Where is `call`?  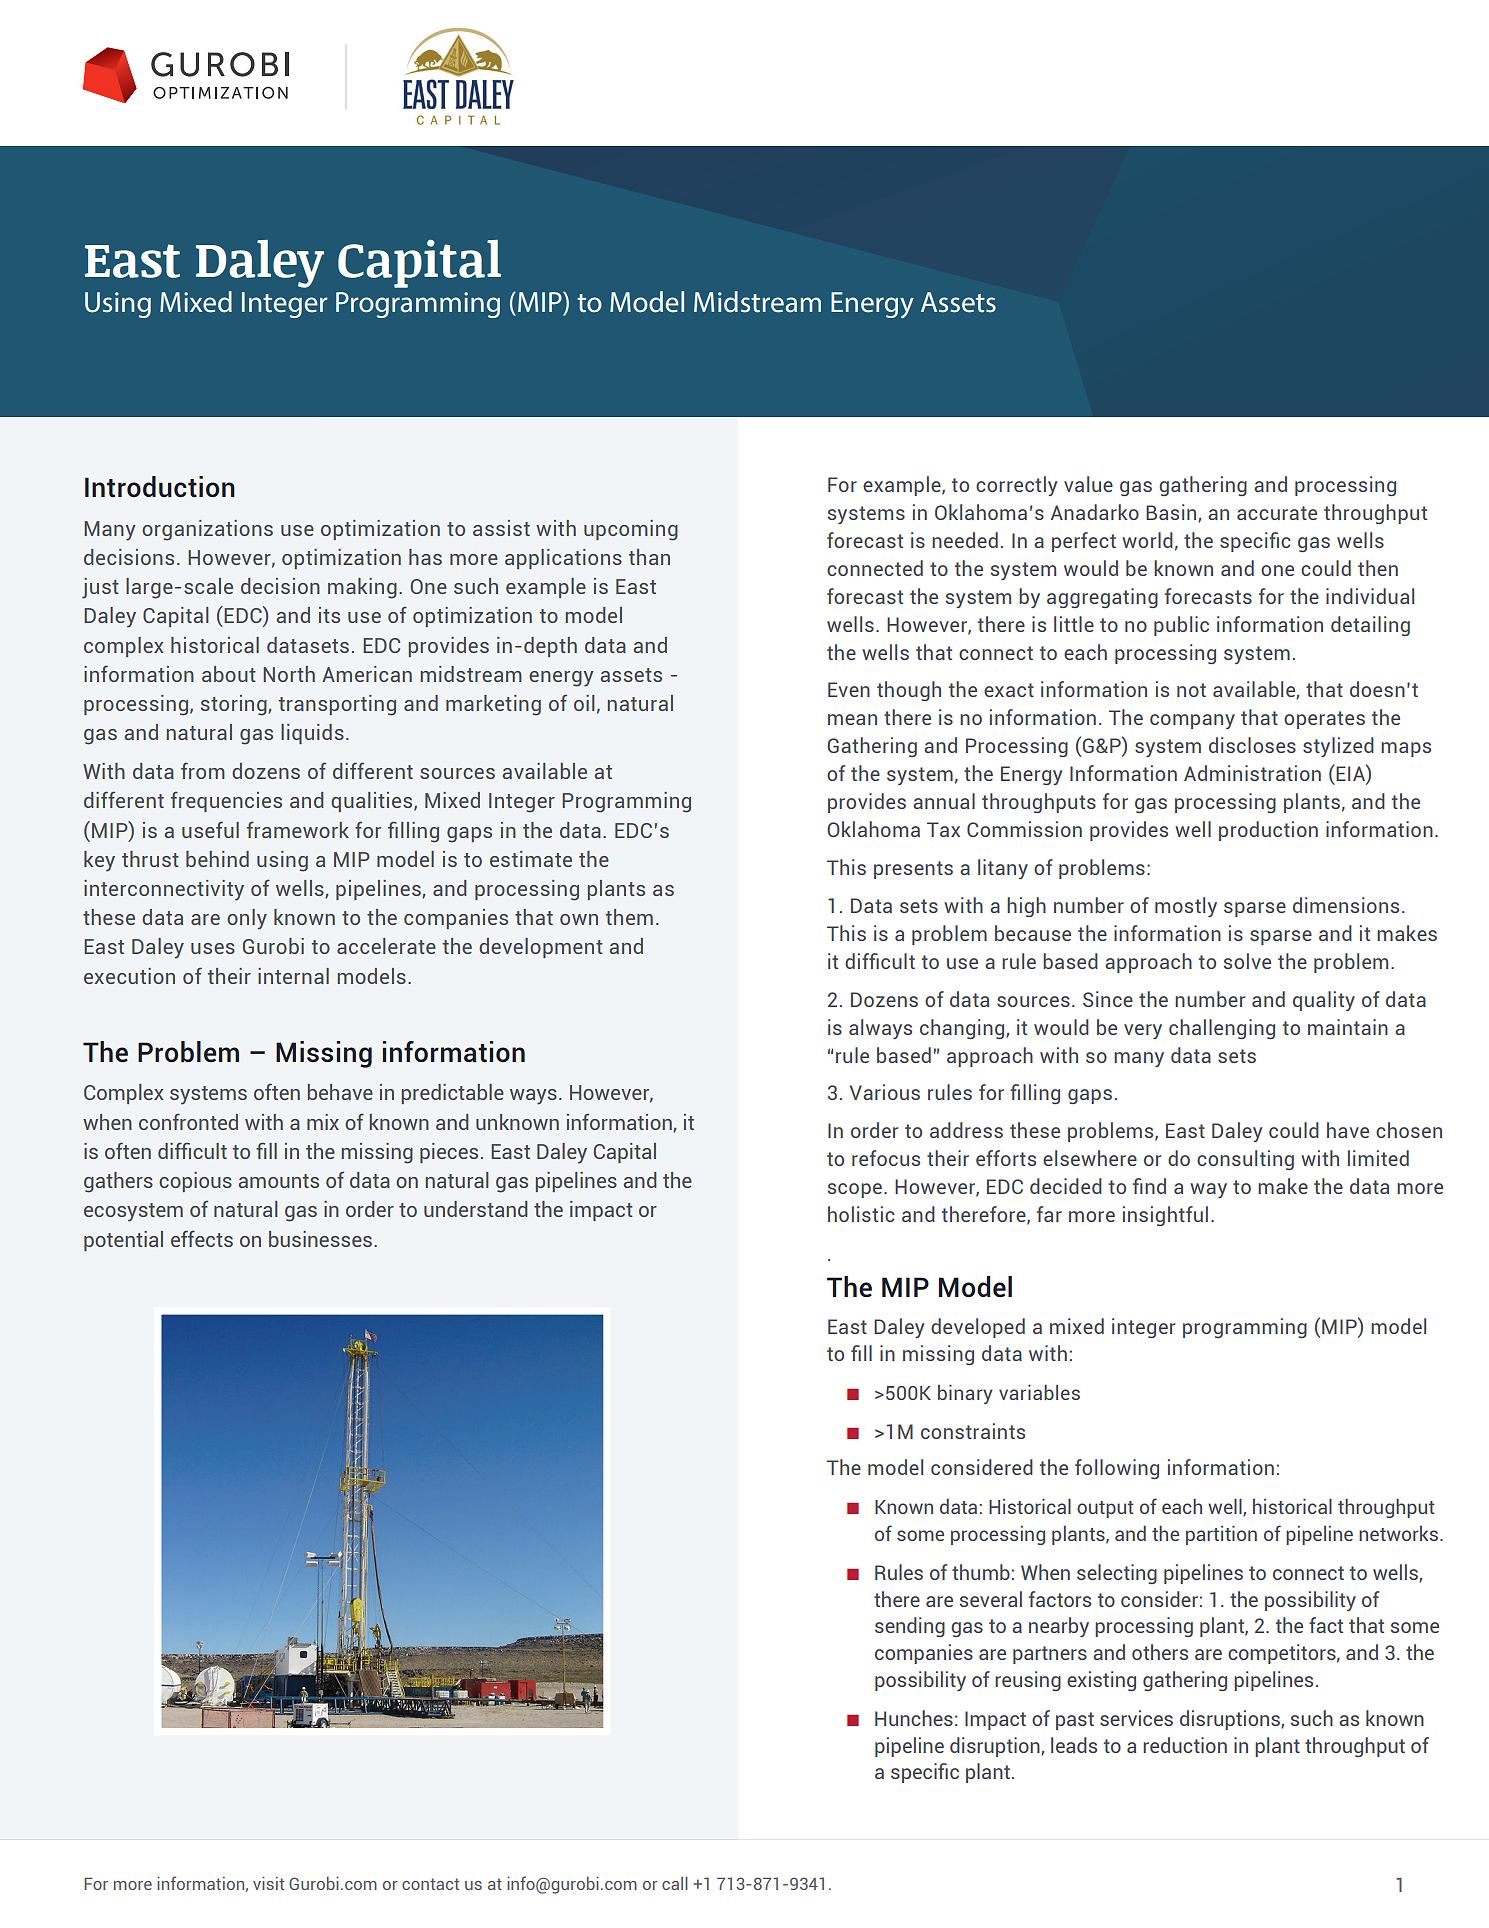
call is located at coordinates (675, 1883).
